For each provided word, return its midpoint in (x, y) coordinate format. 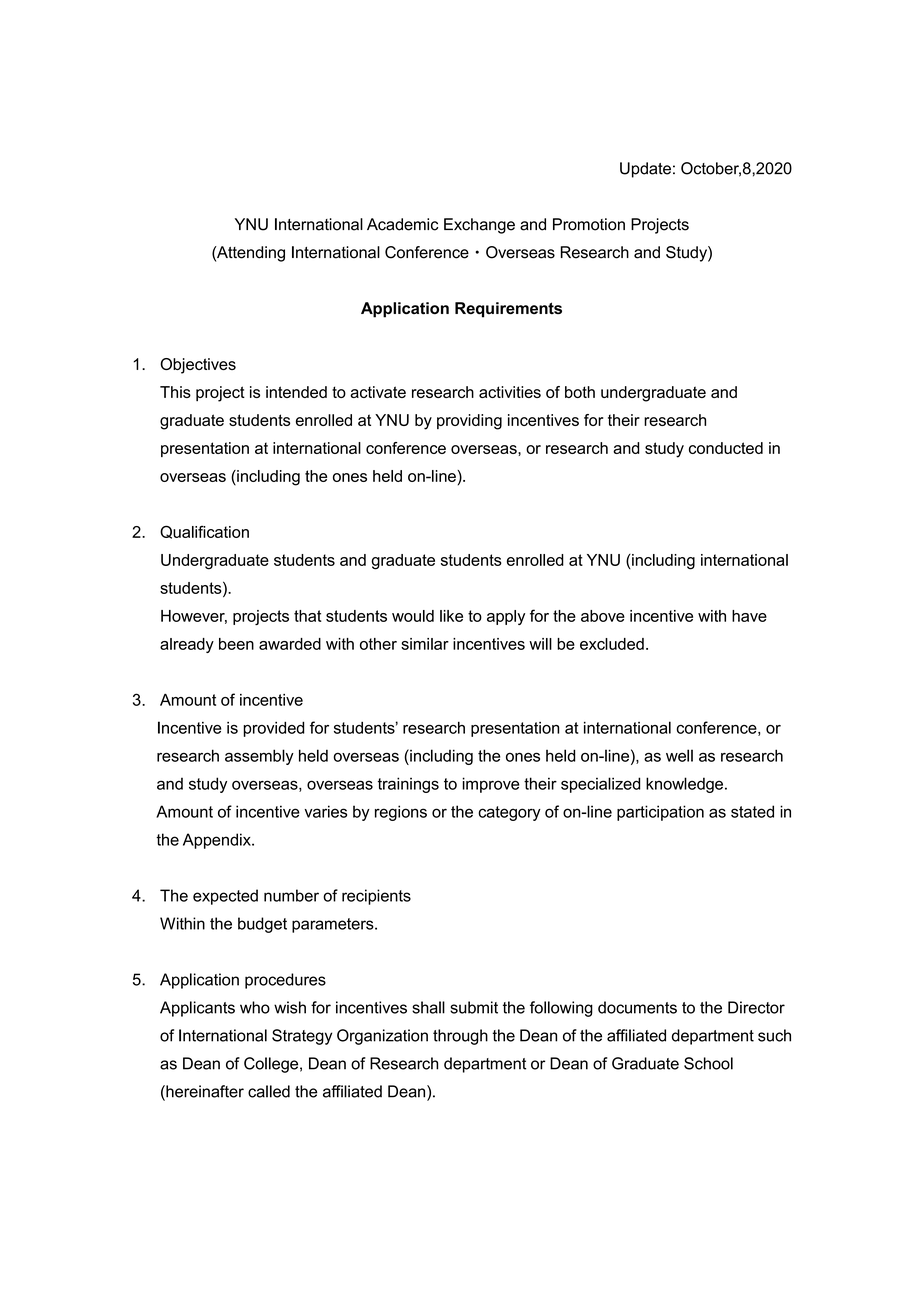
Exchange (479, 226)
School (708, 1063)
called (269, 1091)
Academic (402, 224)
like (451, 616)
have (749, 616)
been (236, 644)
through (460, 1037)
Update (645, 170)
